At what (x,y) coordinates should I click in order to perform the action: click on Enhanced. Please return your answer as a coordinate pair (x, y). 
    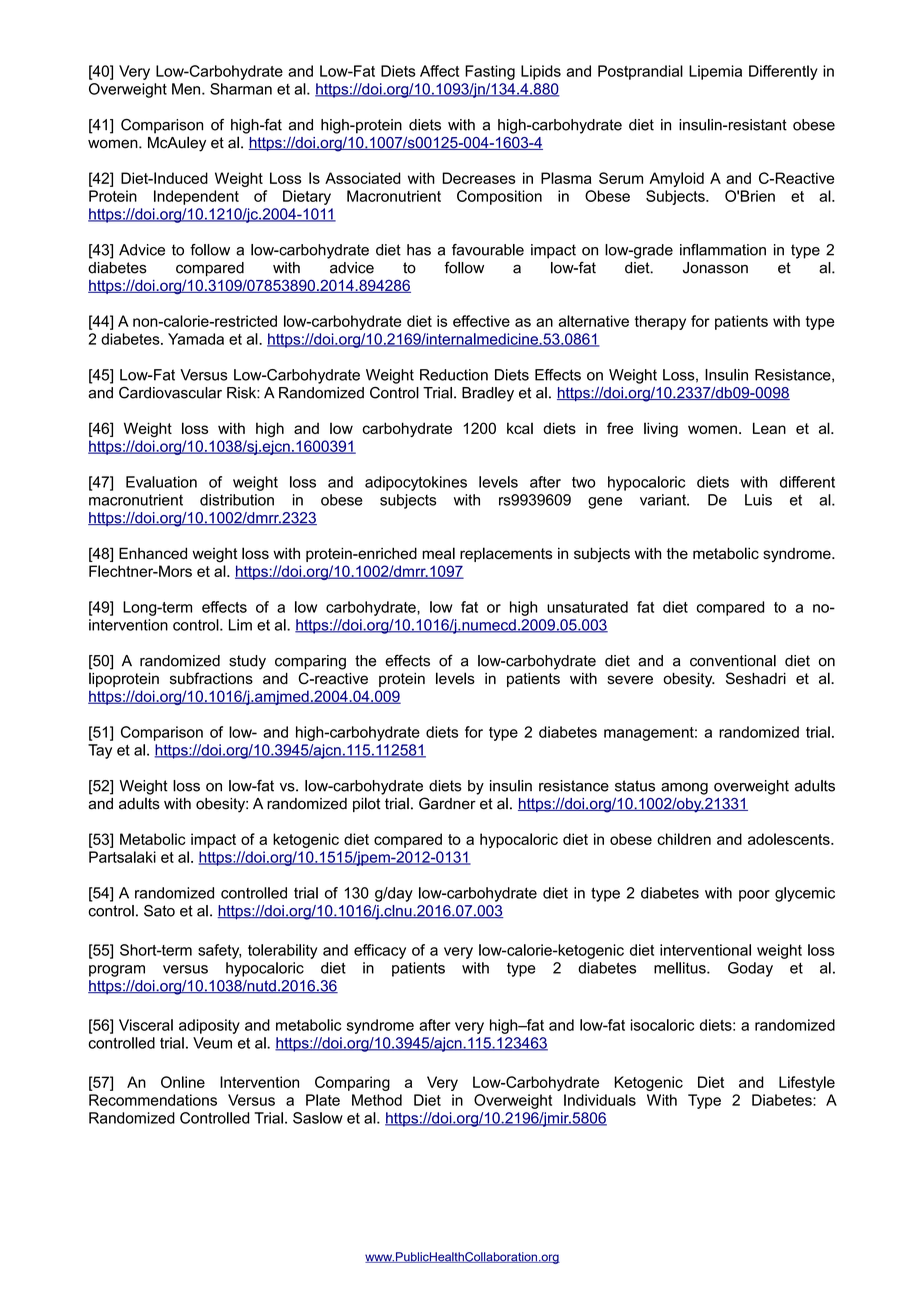
    Looking at the image, I should click on (153, 553).
